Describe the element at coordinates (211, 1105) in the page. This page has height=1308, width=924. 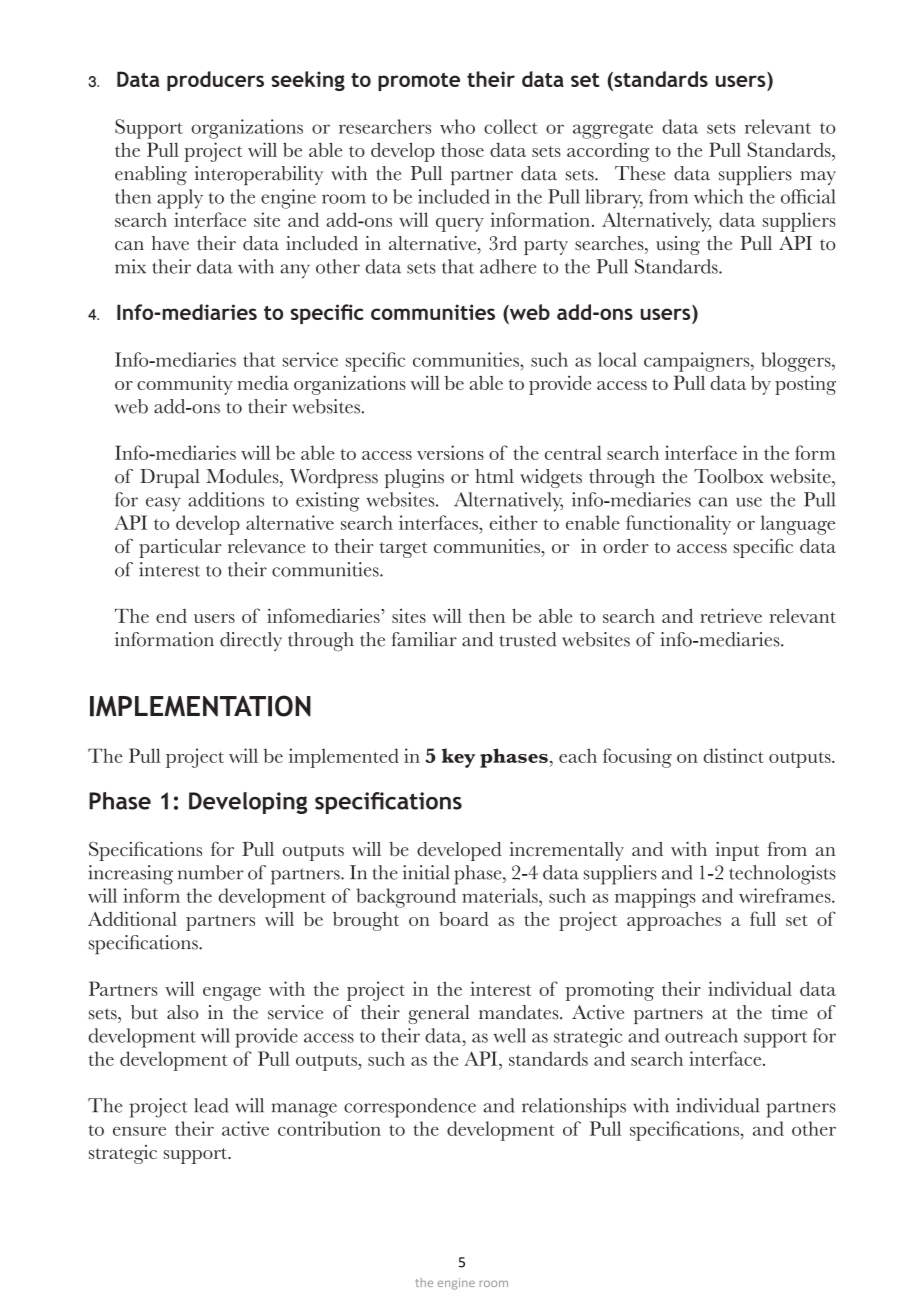
I see `lead` at that location.
